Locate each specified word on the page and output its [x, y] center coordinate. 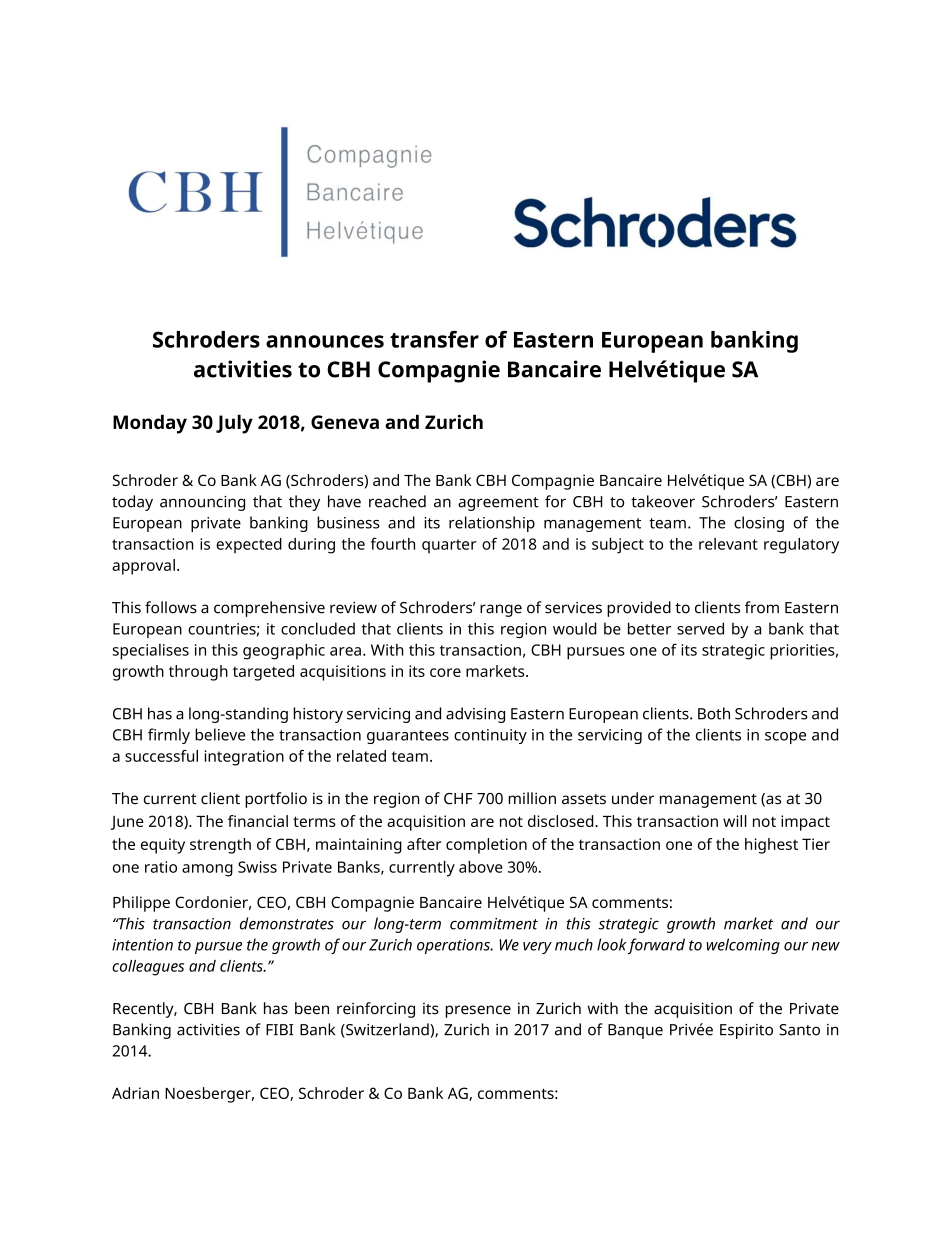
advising [475, 715]
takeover [663, 501]
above [481, 867]
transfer [434, 339]
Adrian [135, 1093]
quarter [449, 546]
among [207, 870]
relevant [728, 544]
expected [249, 546]
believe [220, 734]
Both [714, 713]
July [234, 424]
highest [771, 846]
